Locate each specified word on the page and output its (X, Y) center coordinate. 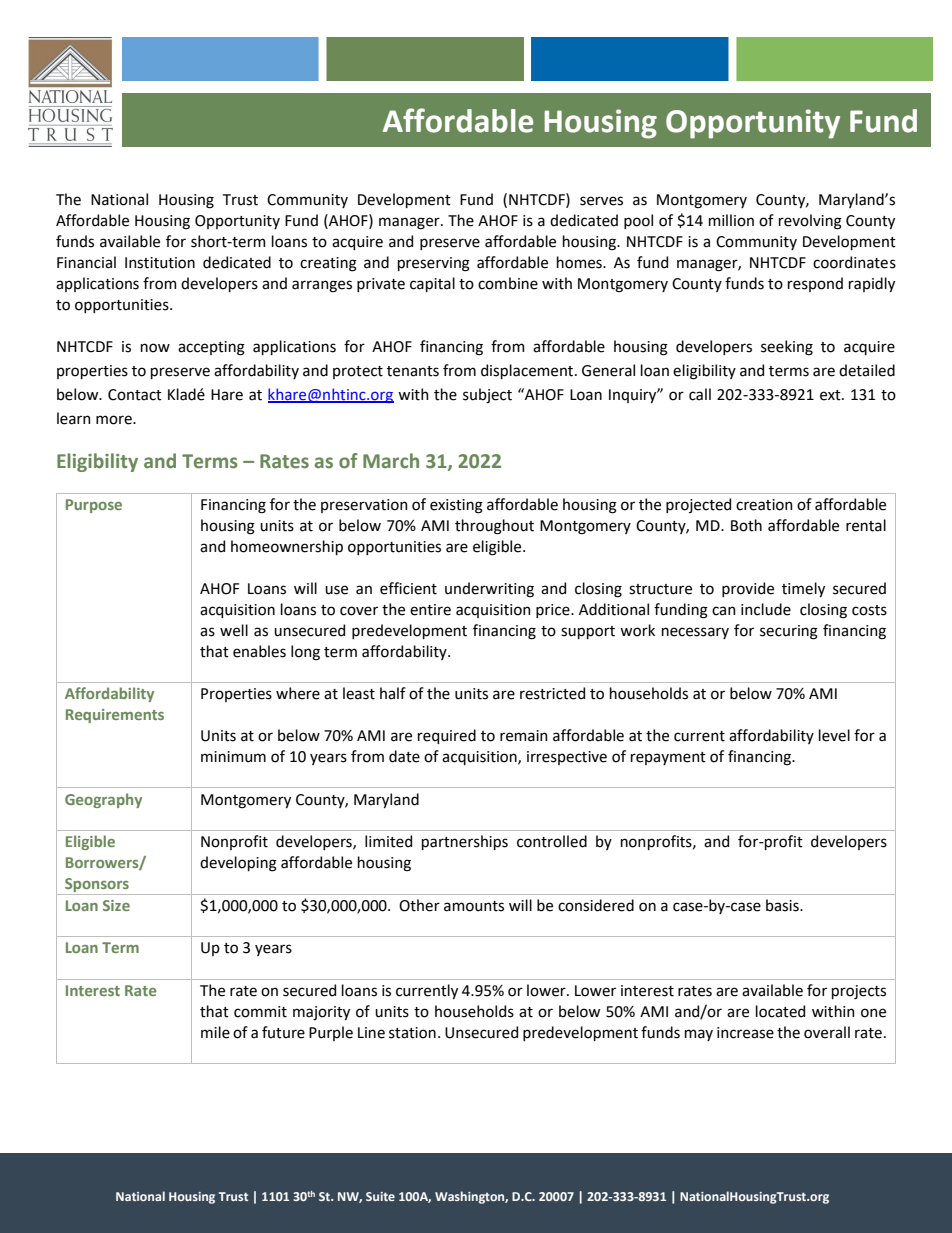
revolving (810, 222)
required (447, 736)
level (834, 735)
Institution (160, 263)
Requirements (115, 716)
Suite (380, 1196)
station (412, 1033)
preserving (434, 264)
